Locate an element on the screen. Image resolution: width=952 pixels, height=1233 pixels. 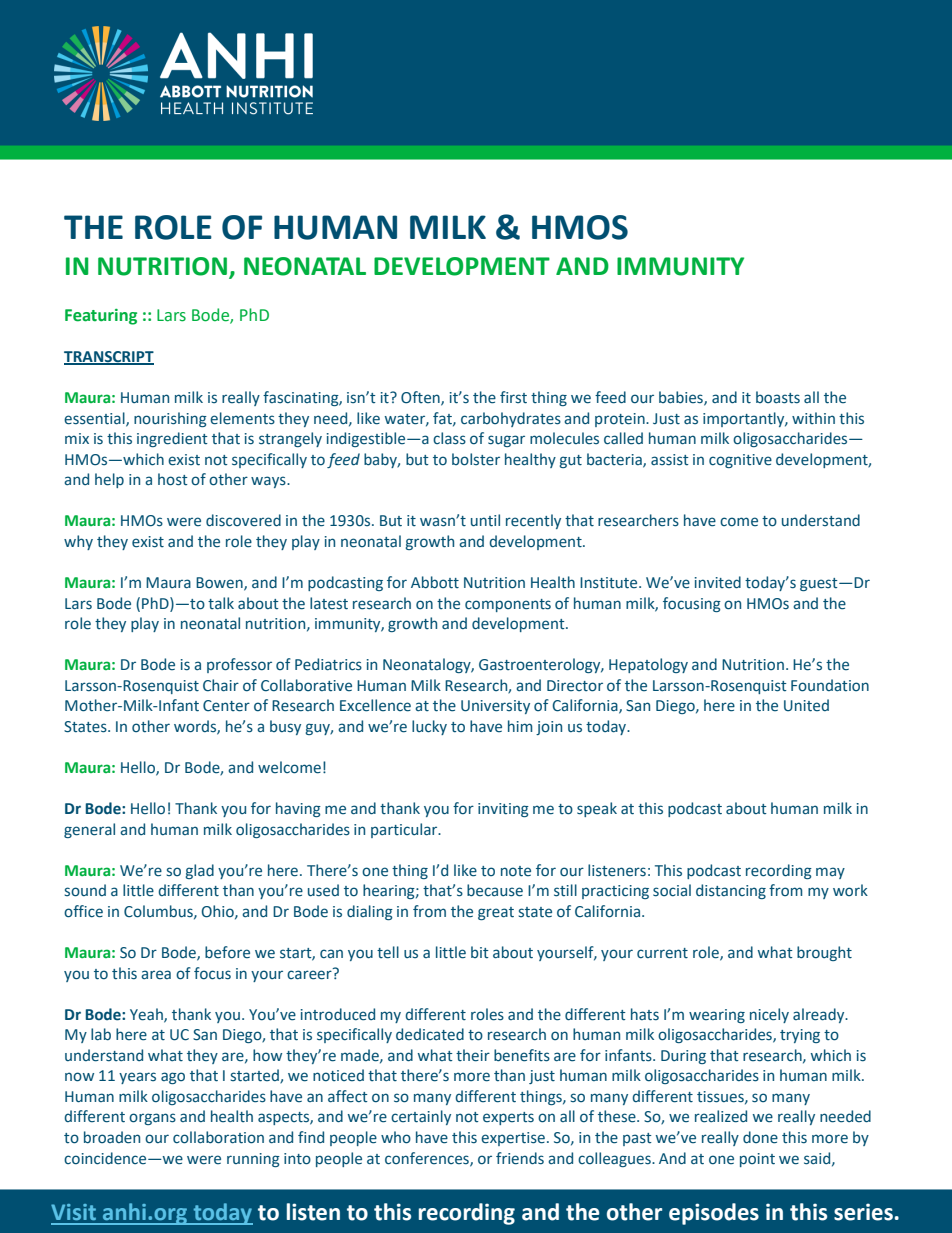
Center is located at coordinates (226, 706).
